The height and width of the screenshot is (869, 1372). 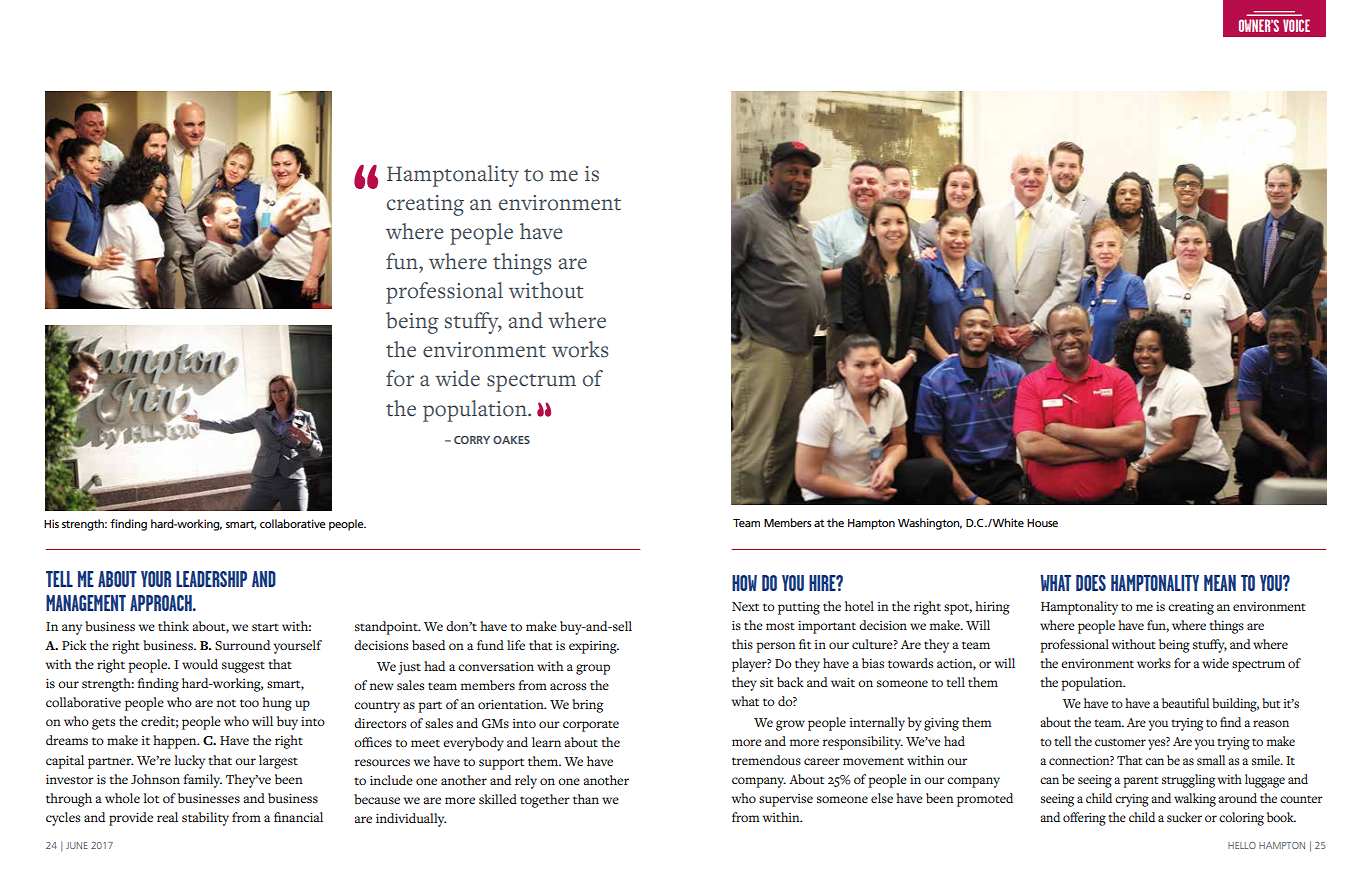 I want to click on MEAN, so click(x=1220, y=583).
